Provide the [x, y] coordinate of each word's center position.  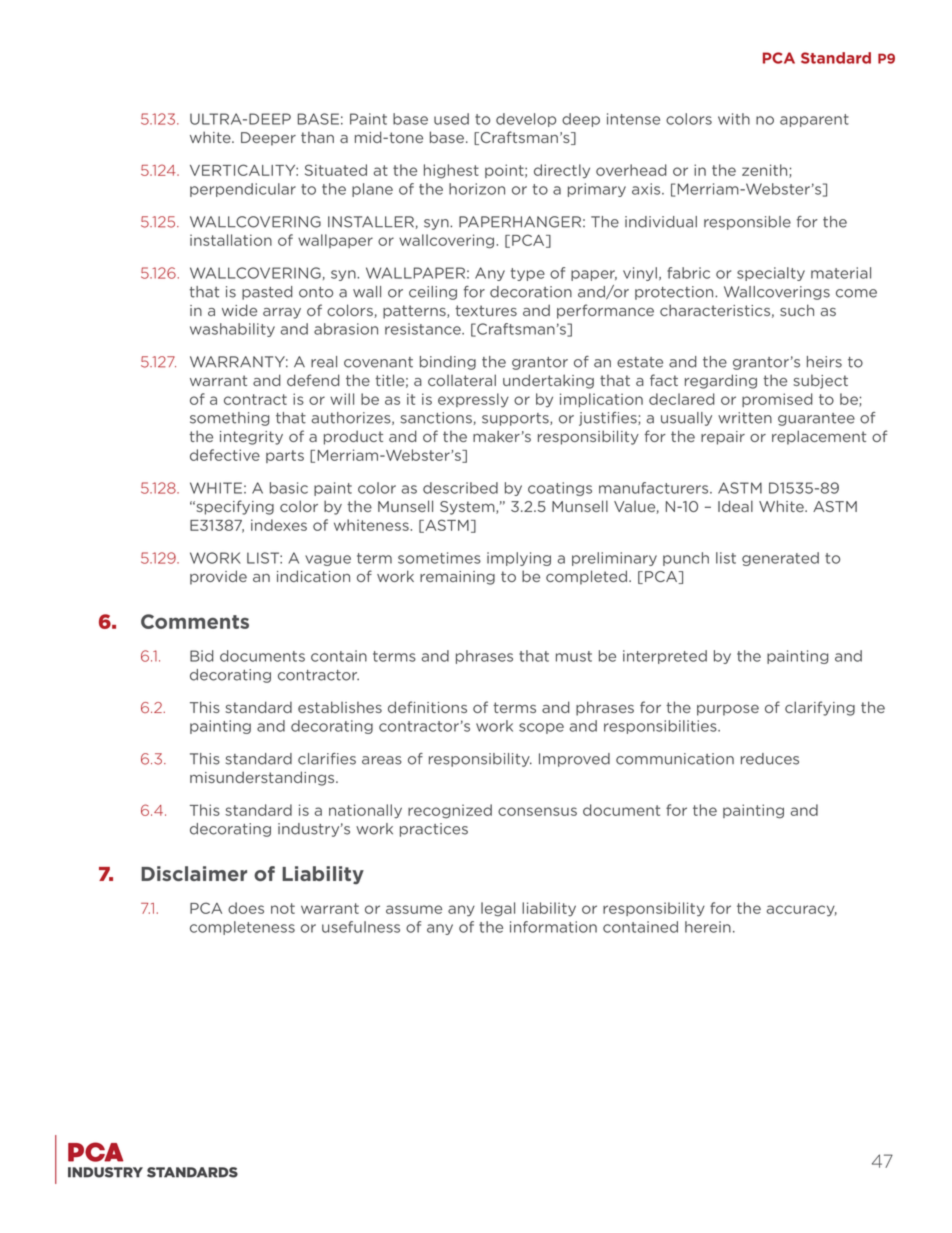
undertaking [548, 381]
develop [526, 120]
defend [313, 380]
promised [777, 400]
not [283, 908]
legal [498, 909]
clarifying [820, 708]
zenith [766, 171]
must [574, 656]
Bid [202, 656]
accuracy [801, 911]
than [317, 137]
